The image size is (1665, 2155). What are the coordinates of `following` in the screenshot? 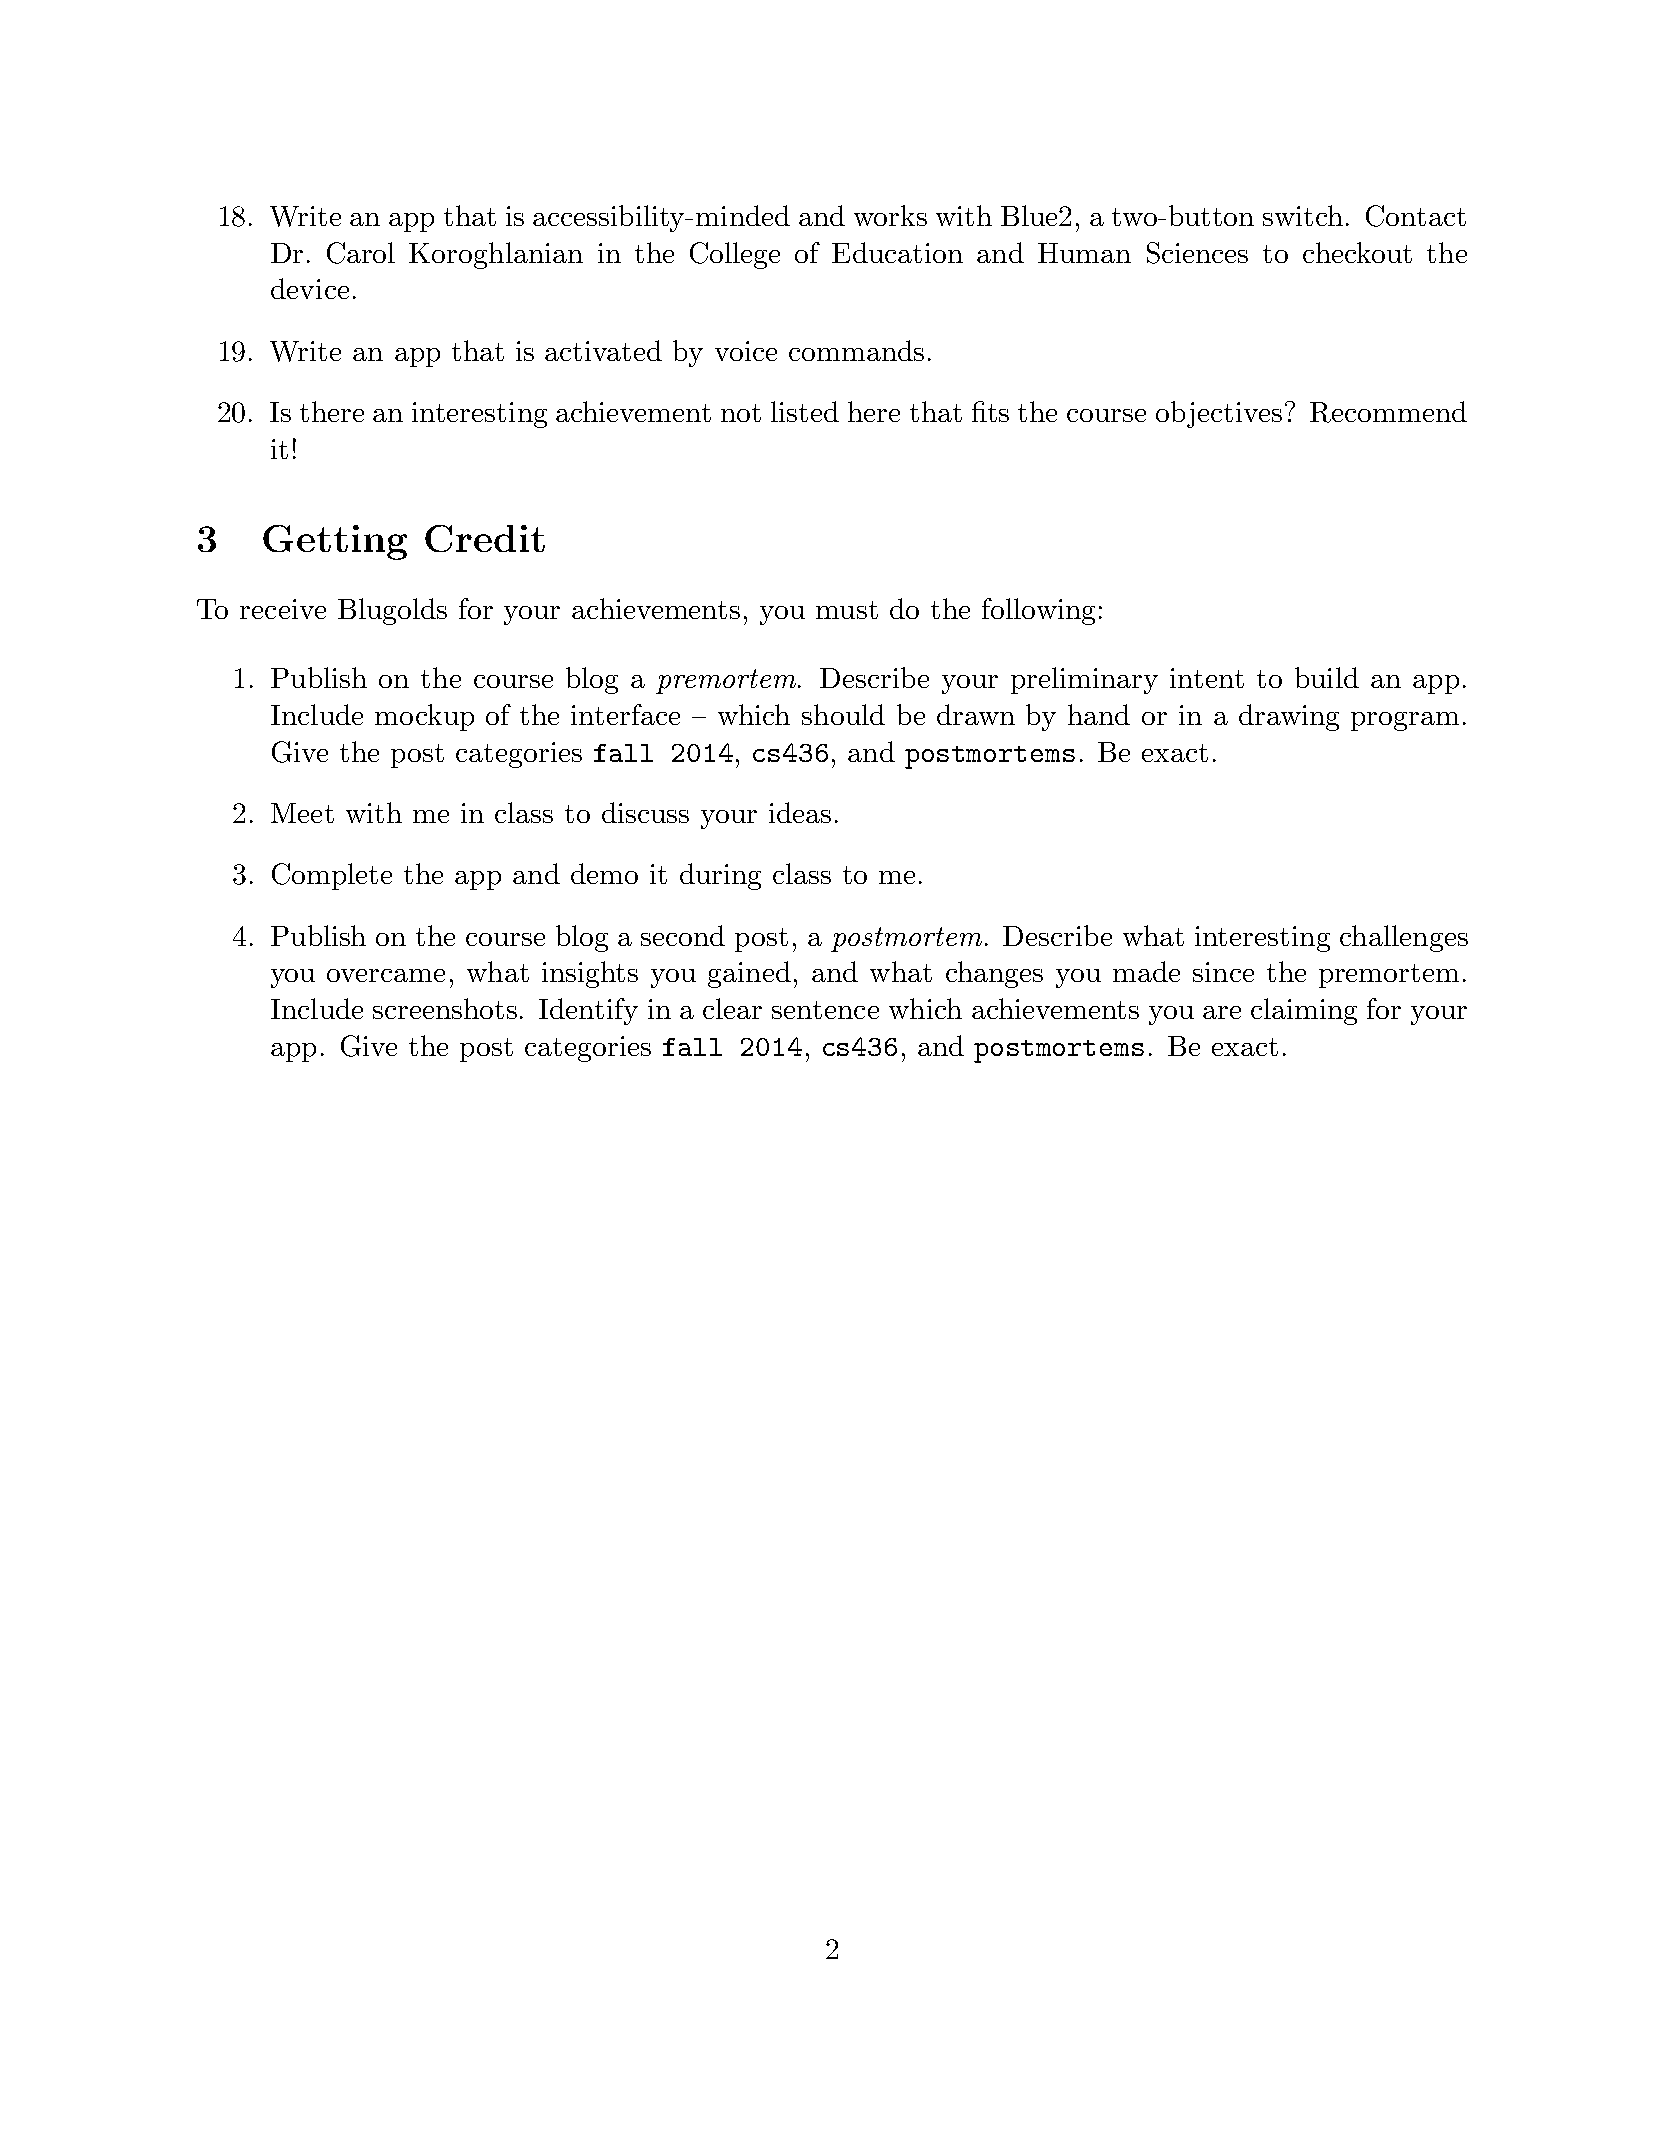 It's located at (1038, 611).
